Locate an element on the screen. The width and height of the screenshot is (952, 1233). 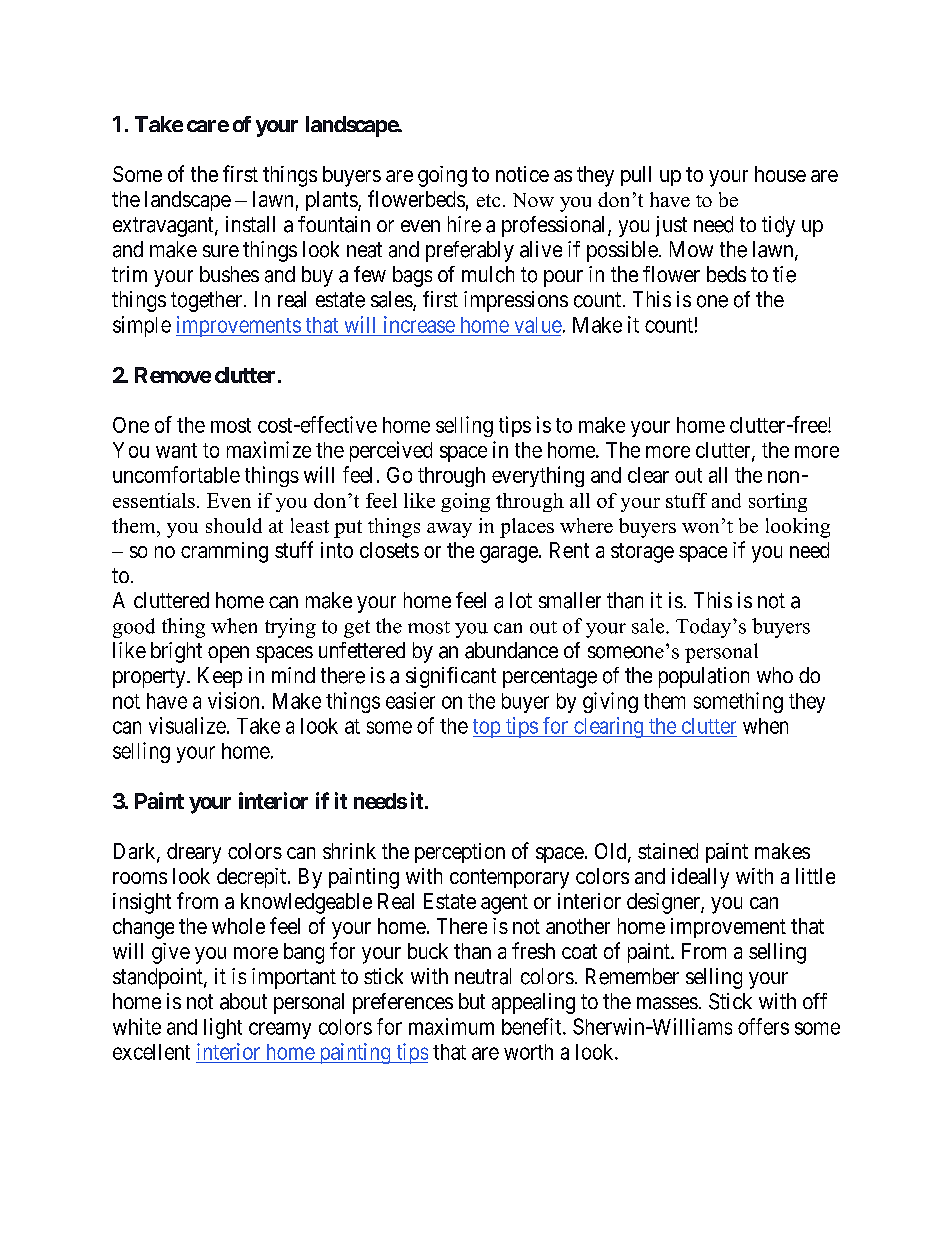
open is located at coordinates (228, 654).
